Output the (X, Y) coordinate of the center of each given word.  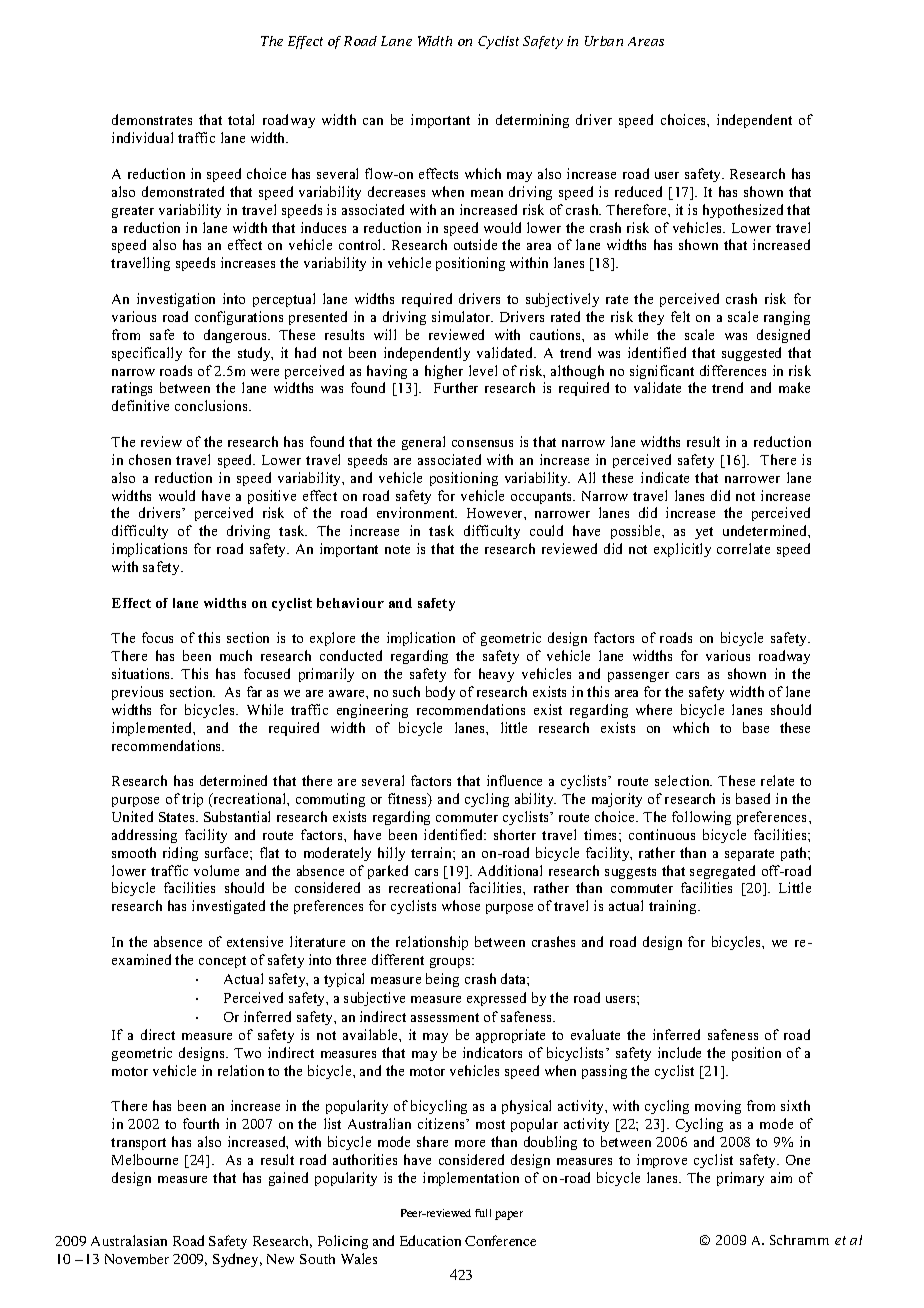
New (280, 1259)
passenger (638, 677)
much (236, 655)
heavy (496, 675)
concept (222, 962)
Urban (604, 41)
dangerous (236, 336)
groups (451, 963)
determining (532, 121)
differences (733, 370)
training (674, 907)
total (241, 119)
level (483, 370)
